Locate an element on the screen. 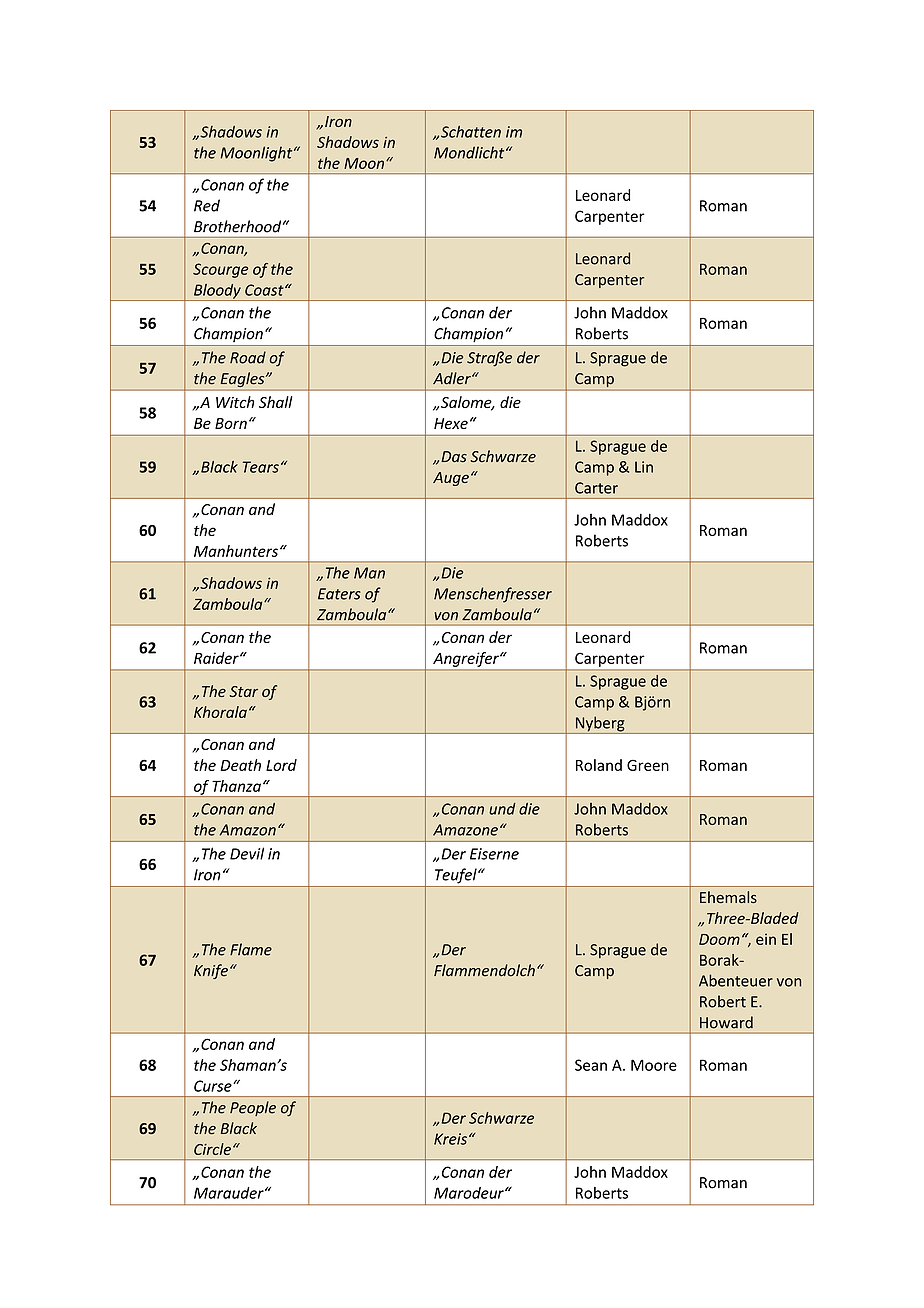 This screenshot has height=1308, width=924. Green is located at coordinates (648, 765).
